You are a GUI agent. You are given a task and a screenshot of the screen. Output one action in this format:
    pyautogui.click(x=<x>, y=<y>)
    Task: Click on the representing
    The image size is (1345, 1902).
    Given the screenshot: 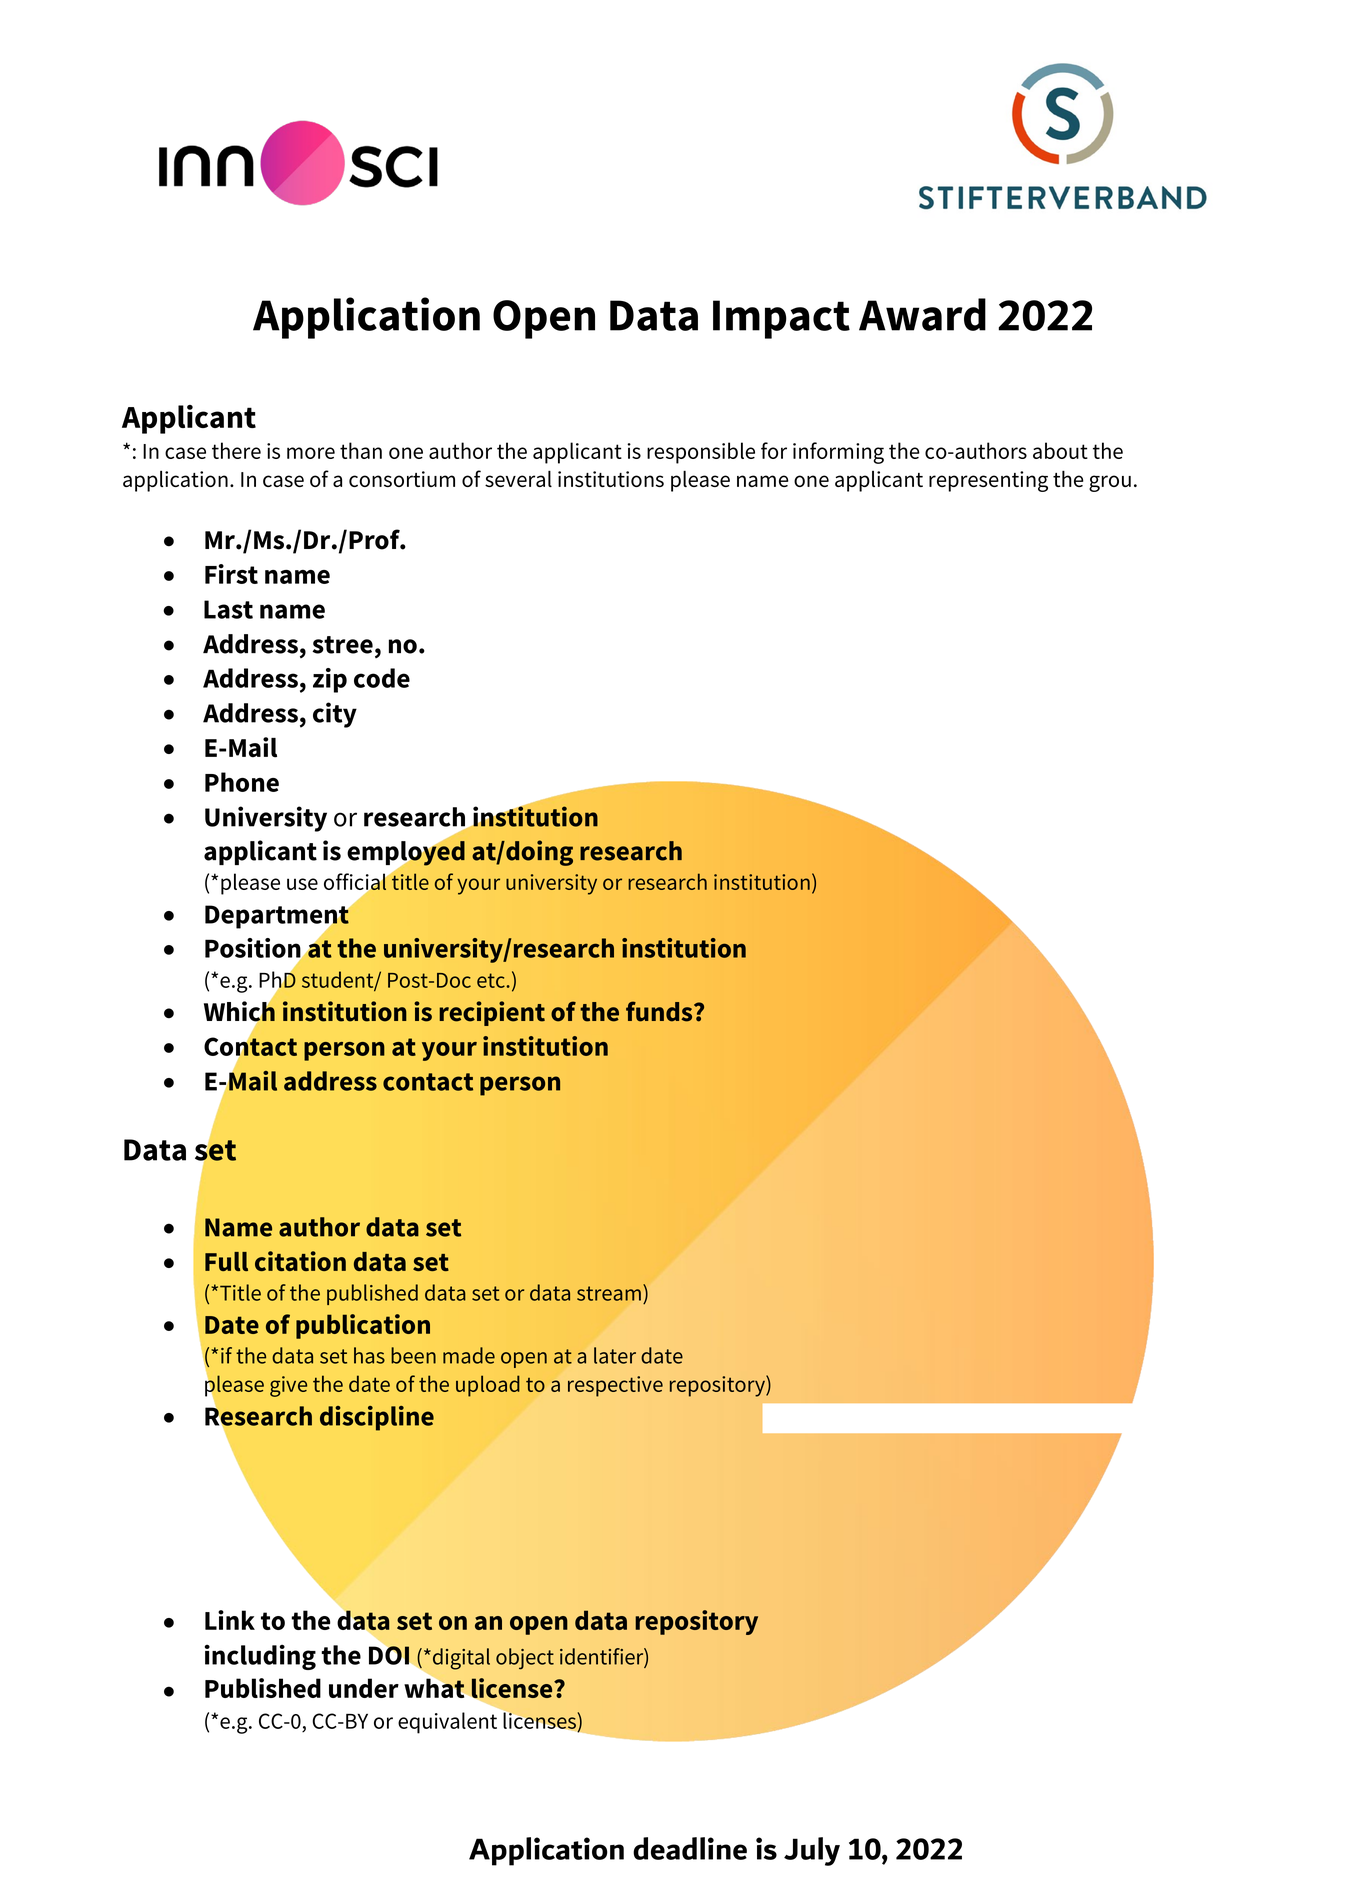 What is the action you would take?
    pyautogui.click(x=988, y=481)
